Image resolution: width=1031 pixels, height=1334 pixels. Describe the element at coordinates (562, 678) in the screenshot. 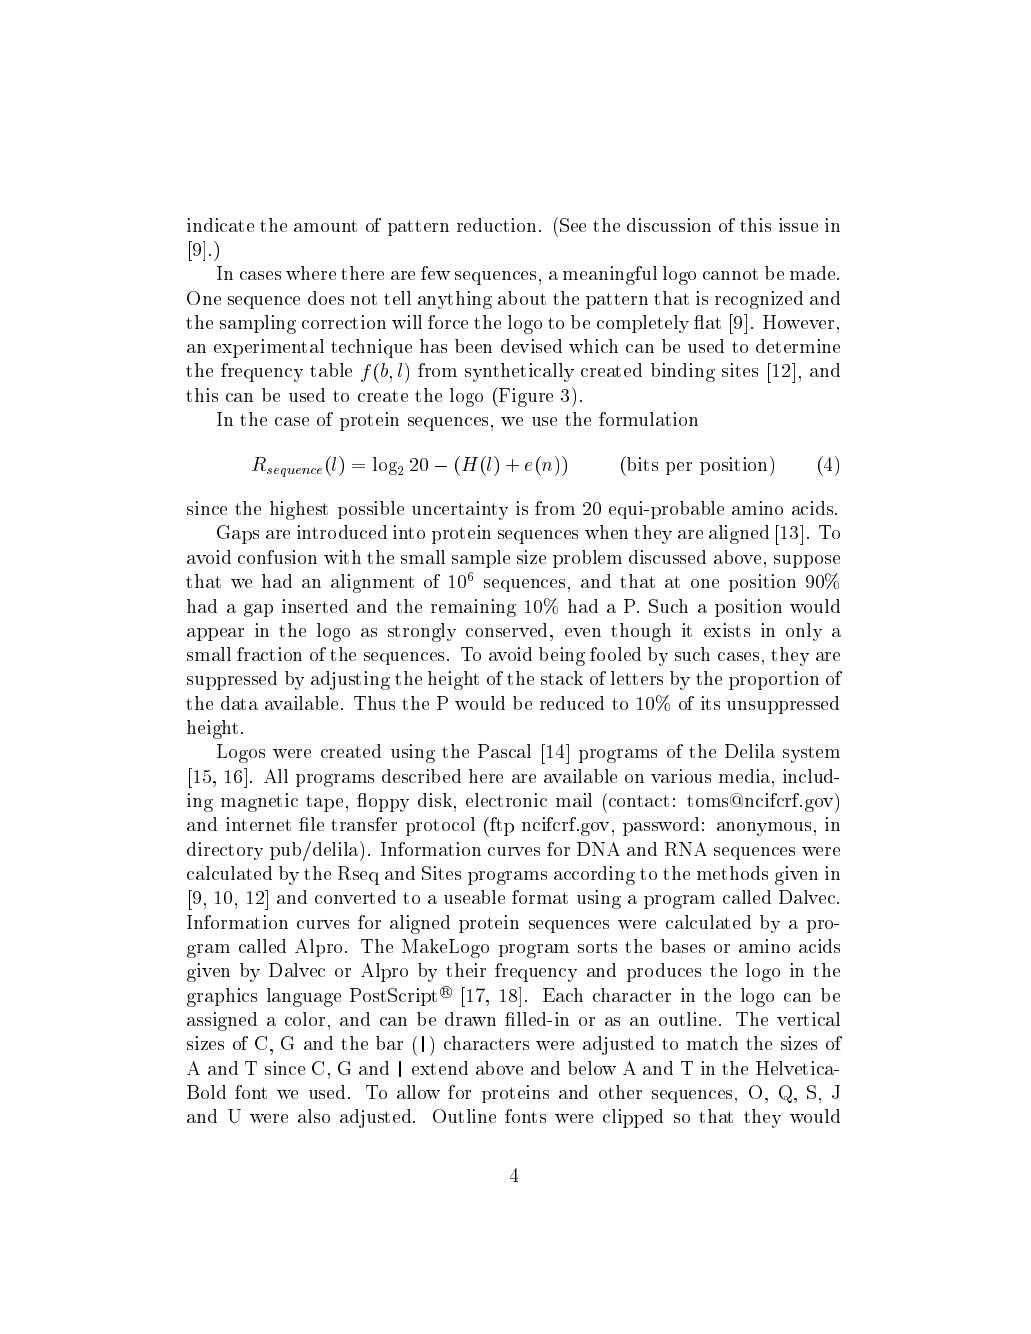

I see `stack` at that location.
